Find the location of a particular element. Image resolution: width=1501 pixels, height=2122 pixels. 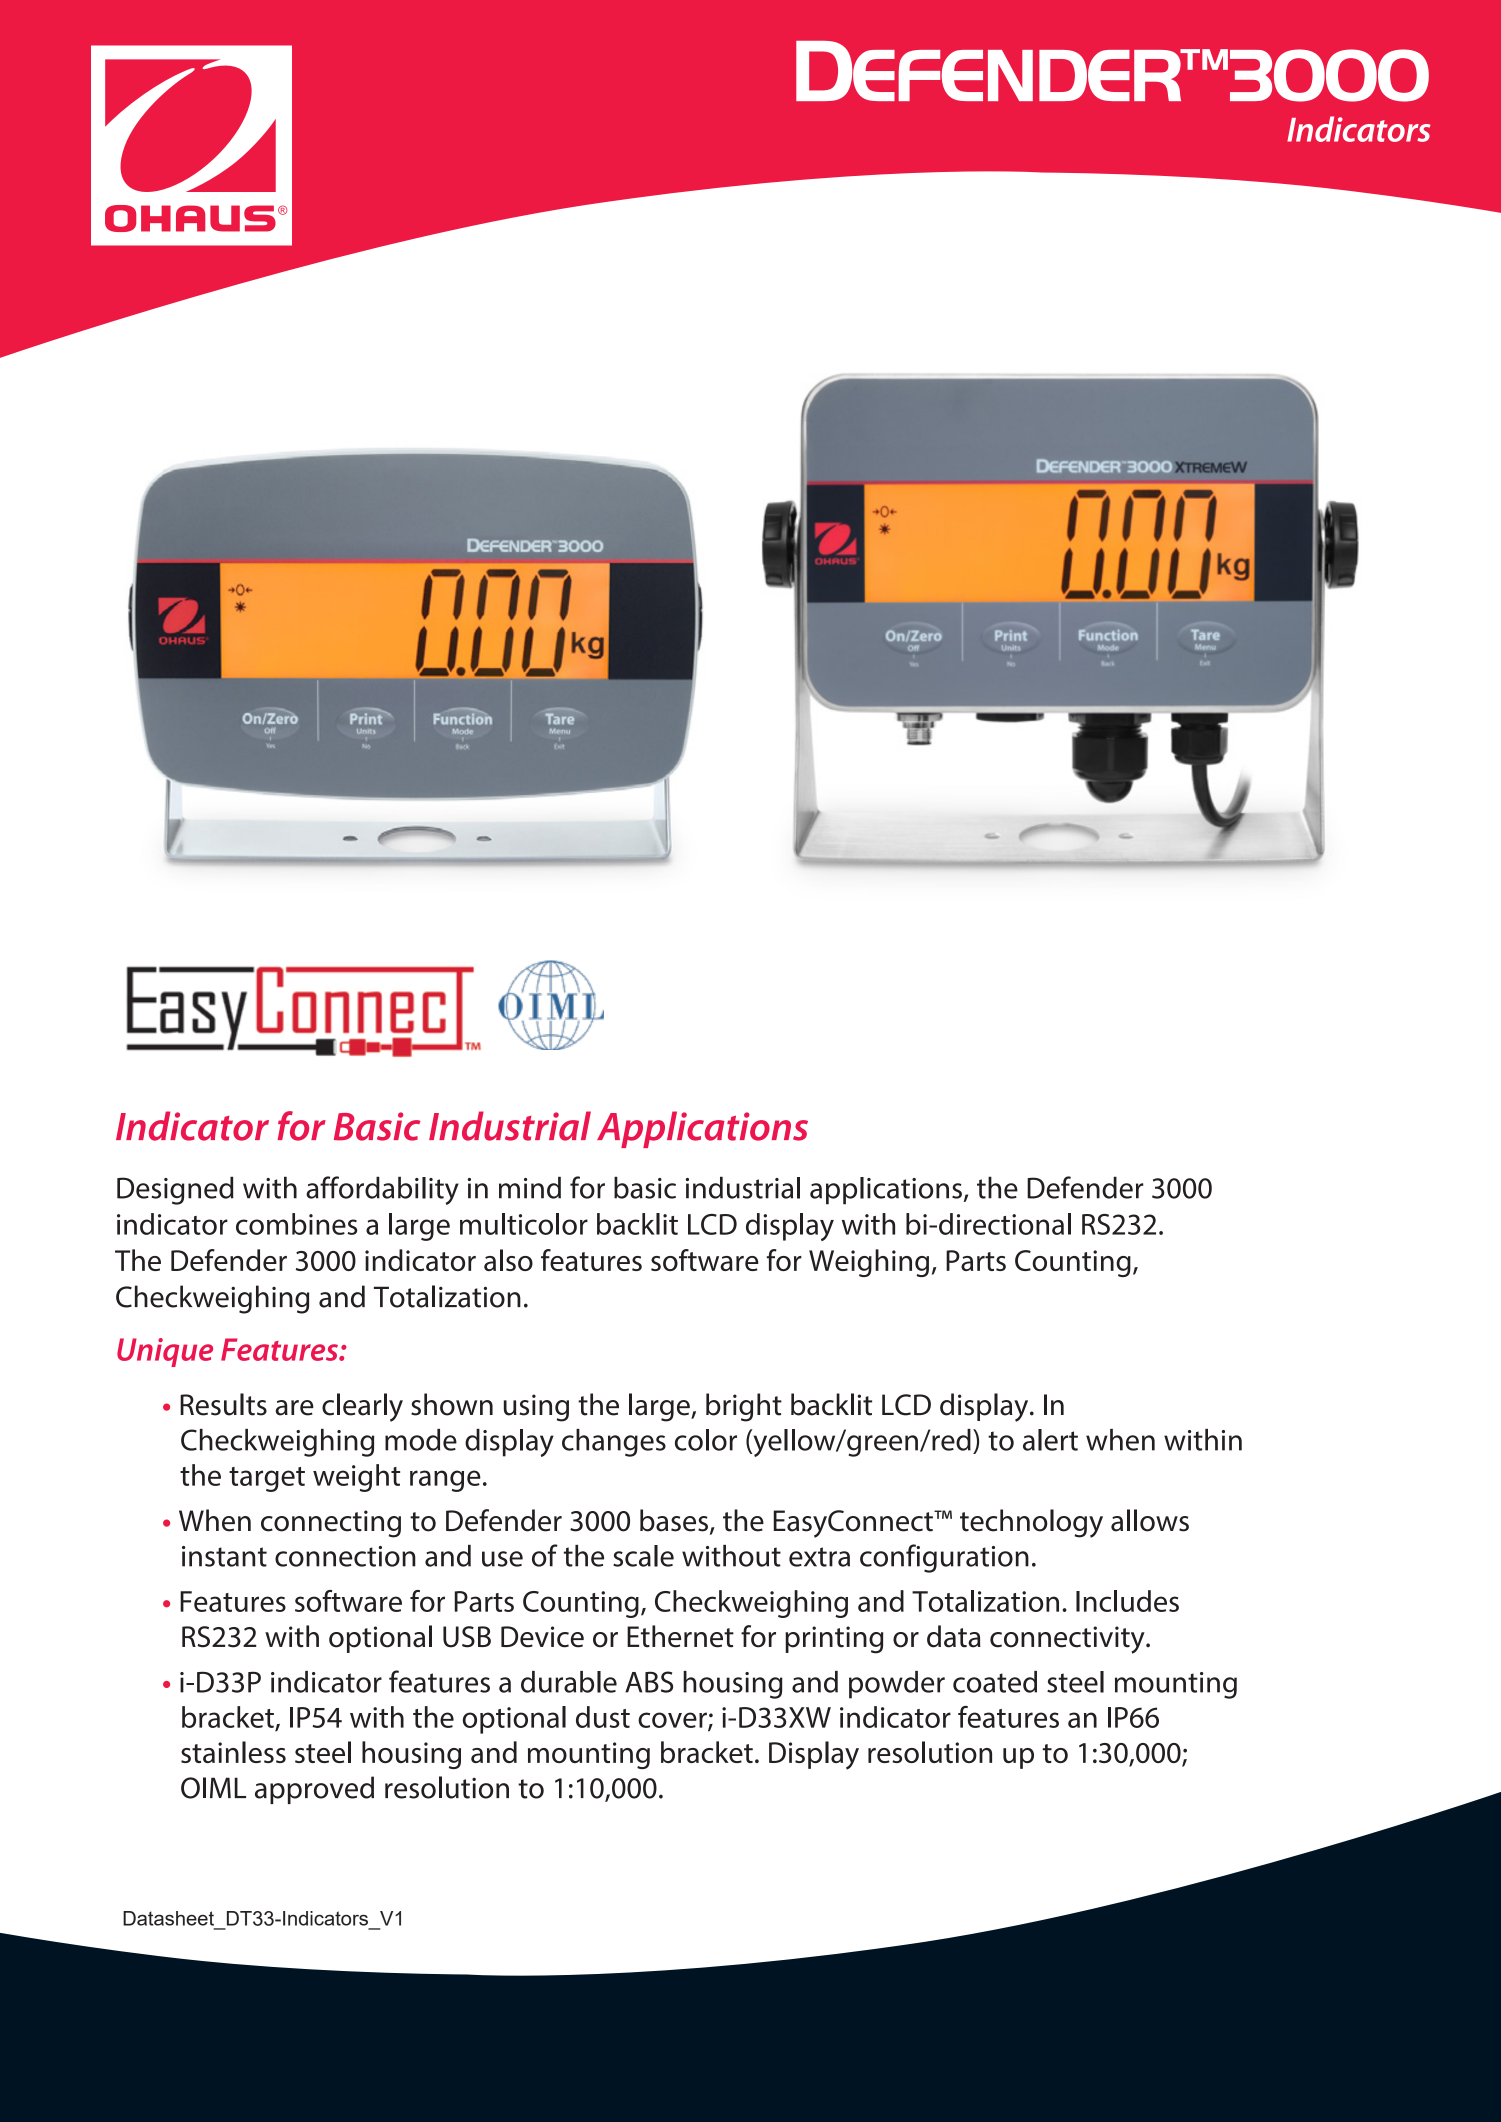

technology is located at coordinates (1031, 1523).
